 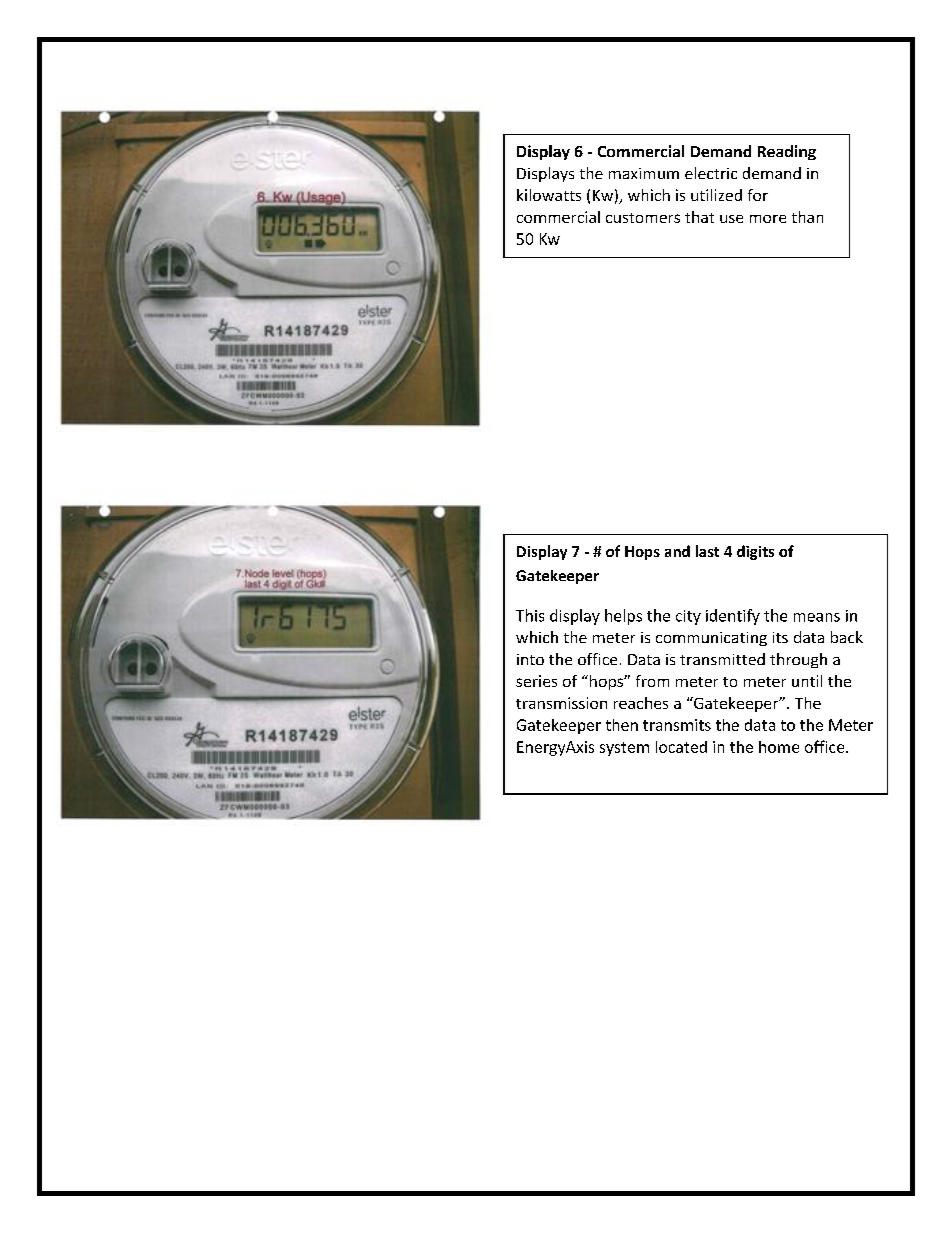 I want to click on customers, so click(x=643, y=218).
